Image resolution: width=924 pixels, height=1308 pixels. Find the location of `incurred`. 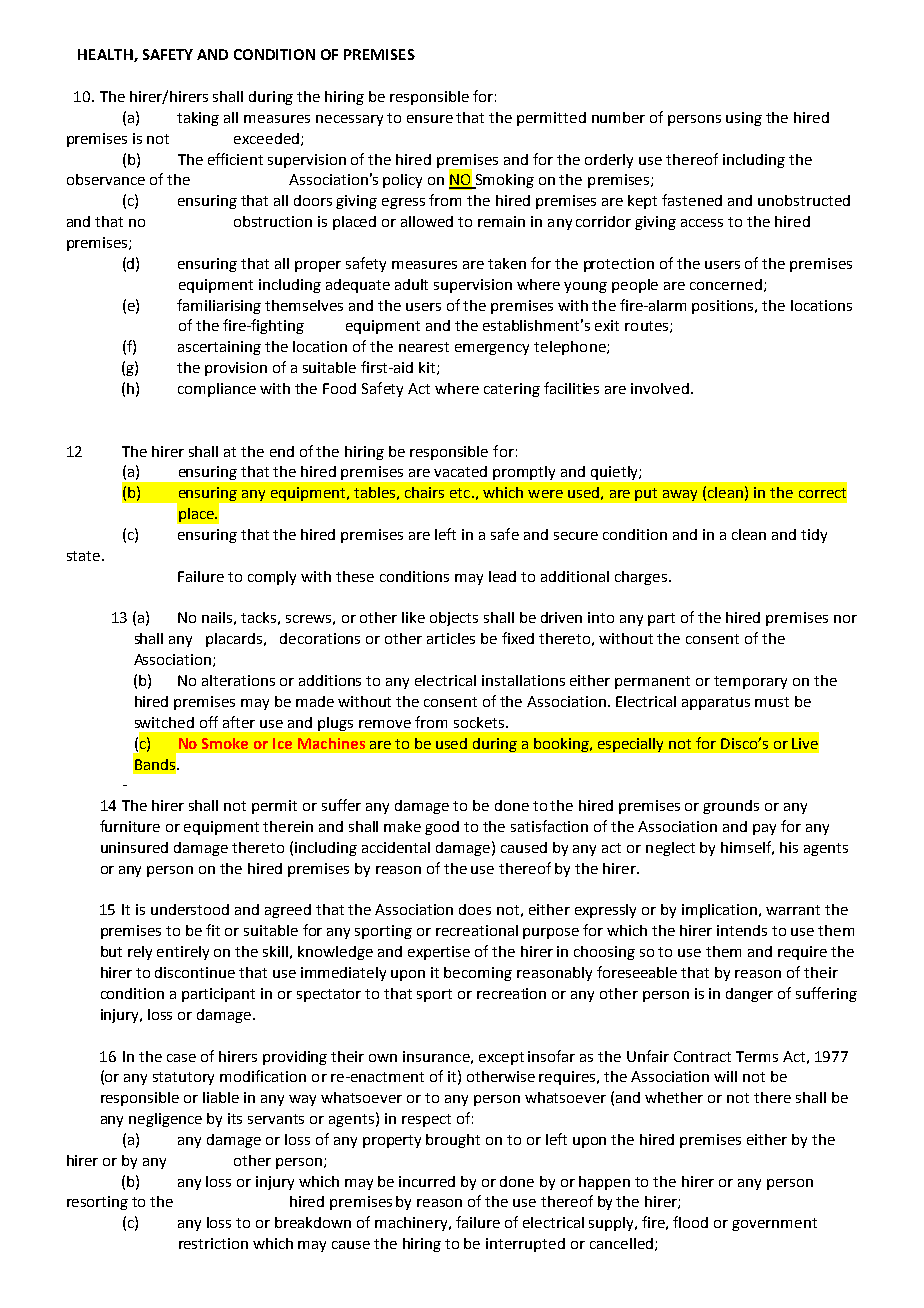

incurred is located at coordinates (427, 1181).
